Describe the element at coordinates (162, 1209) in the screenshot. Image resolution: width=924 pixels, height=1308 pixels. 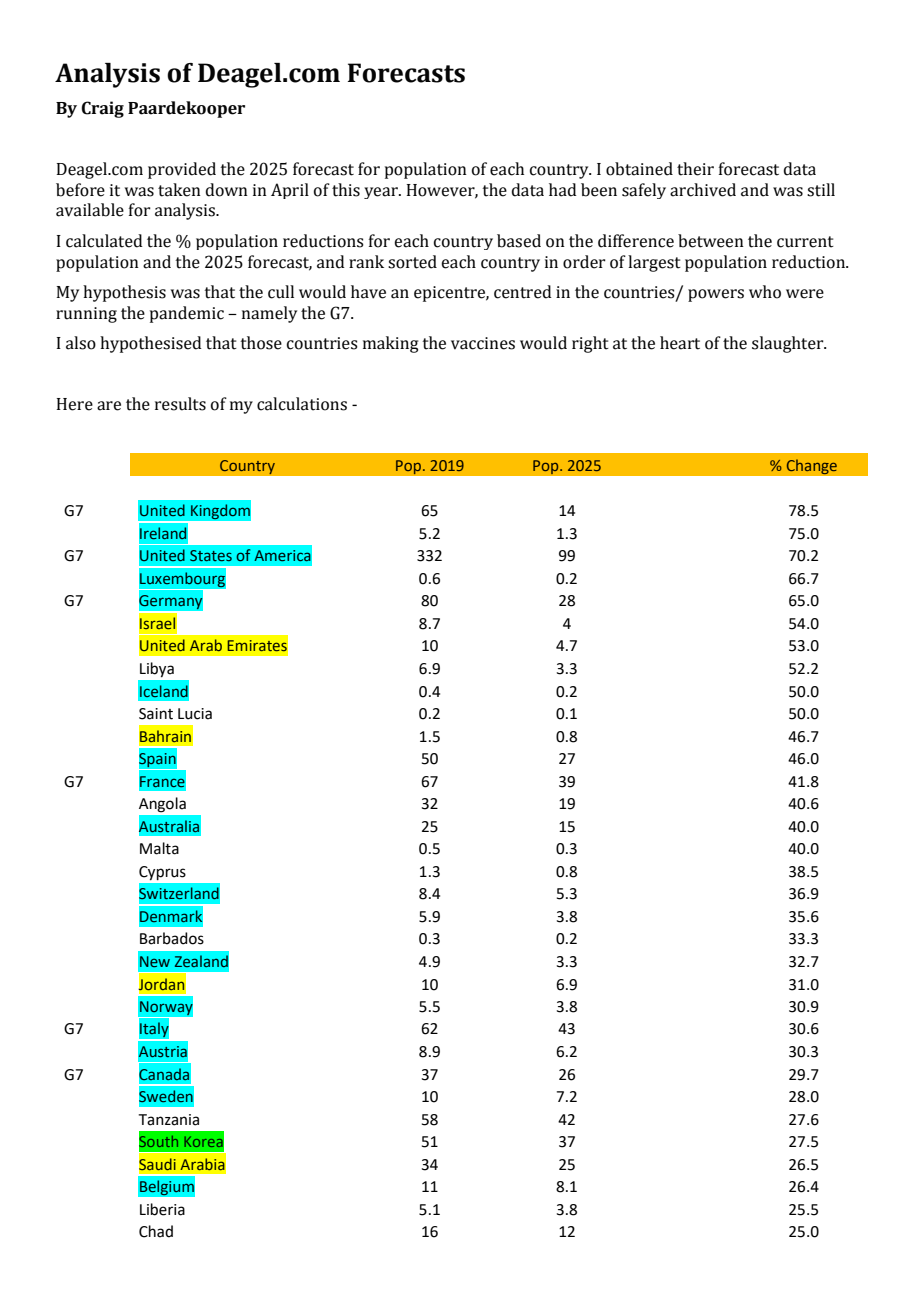
I see `Liberia` at that location.
